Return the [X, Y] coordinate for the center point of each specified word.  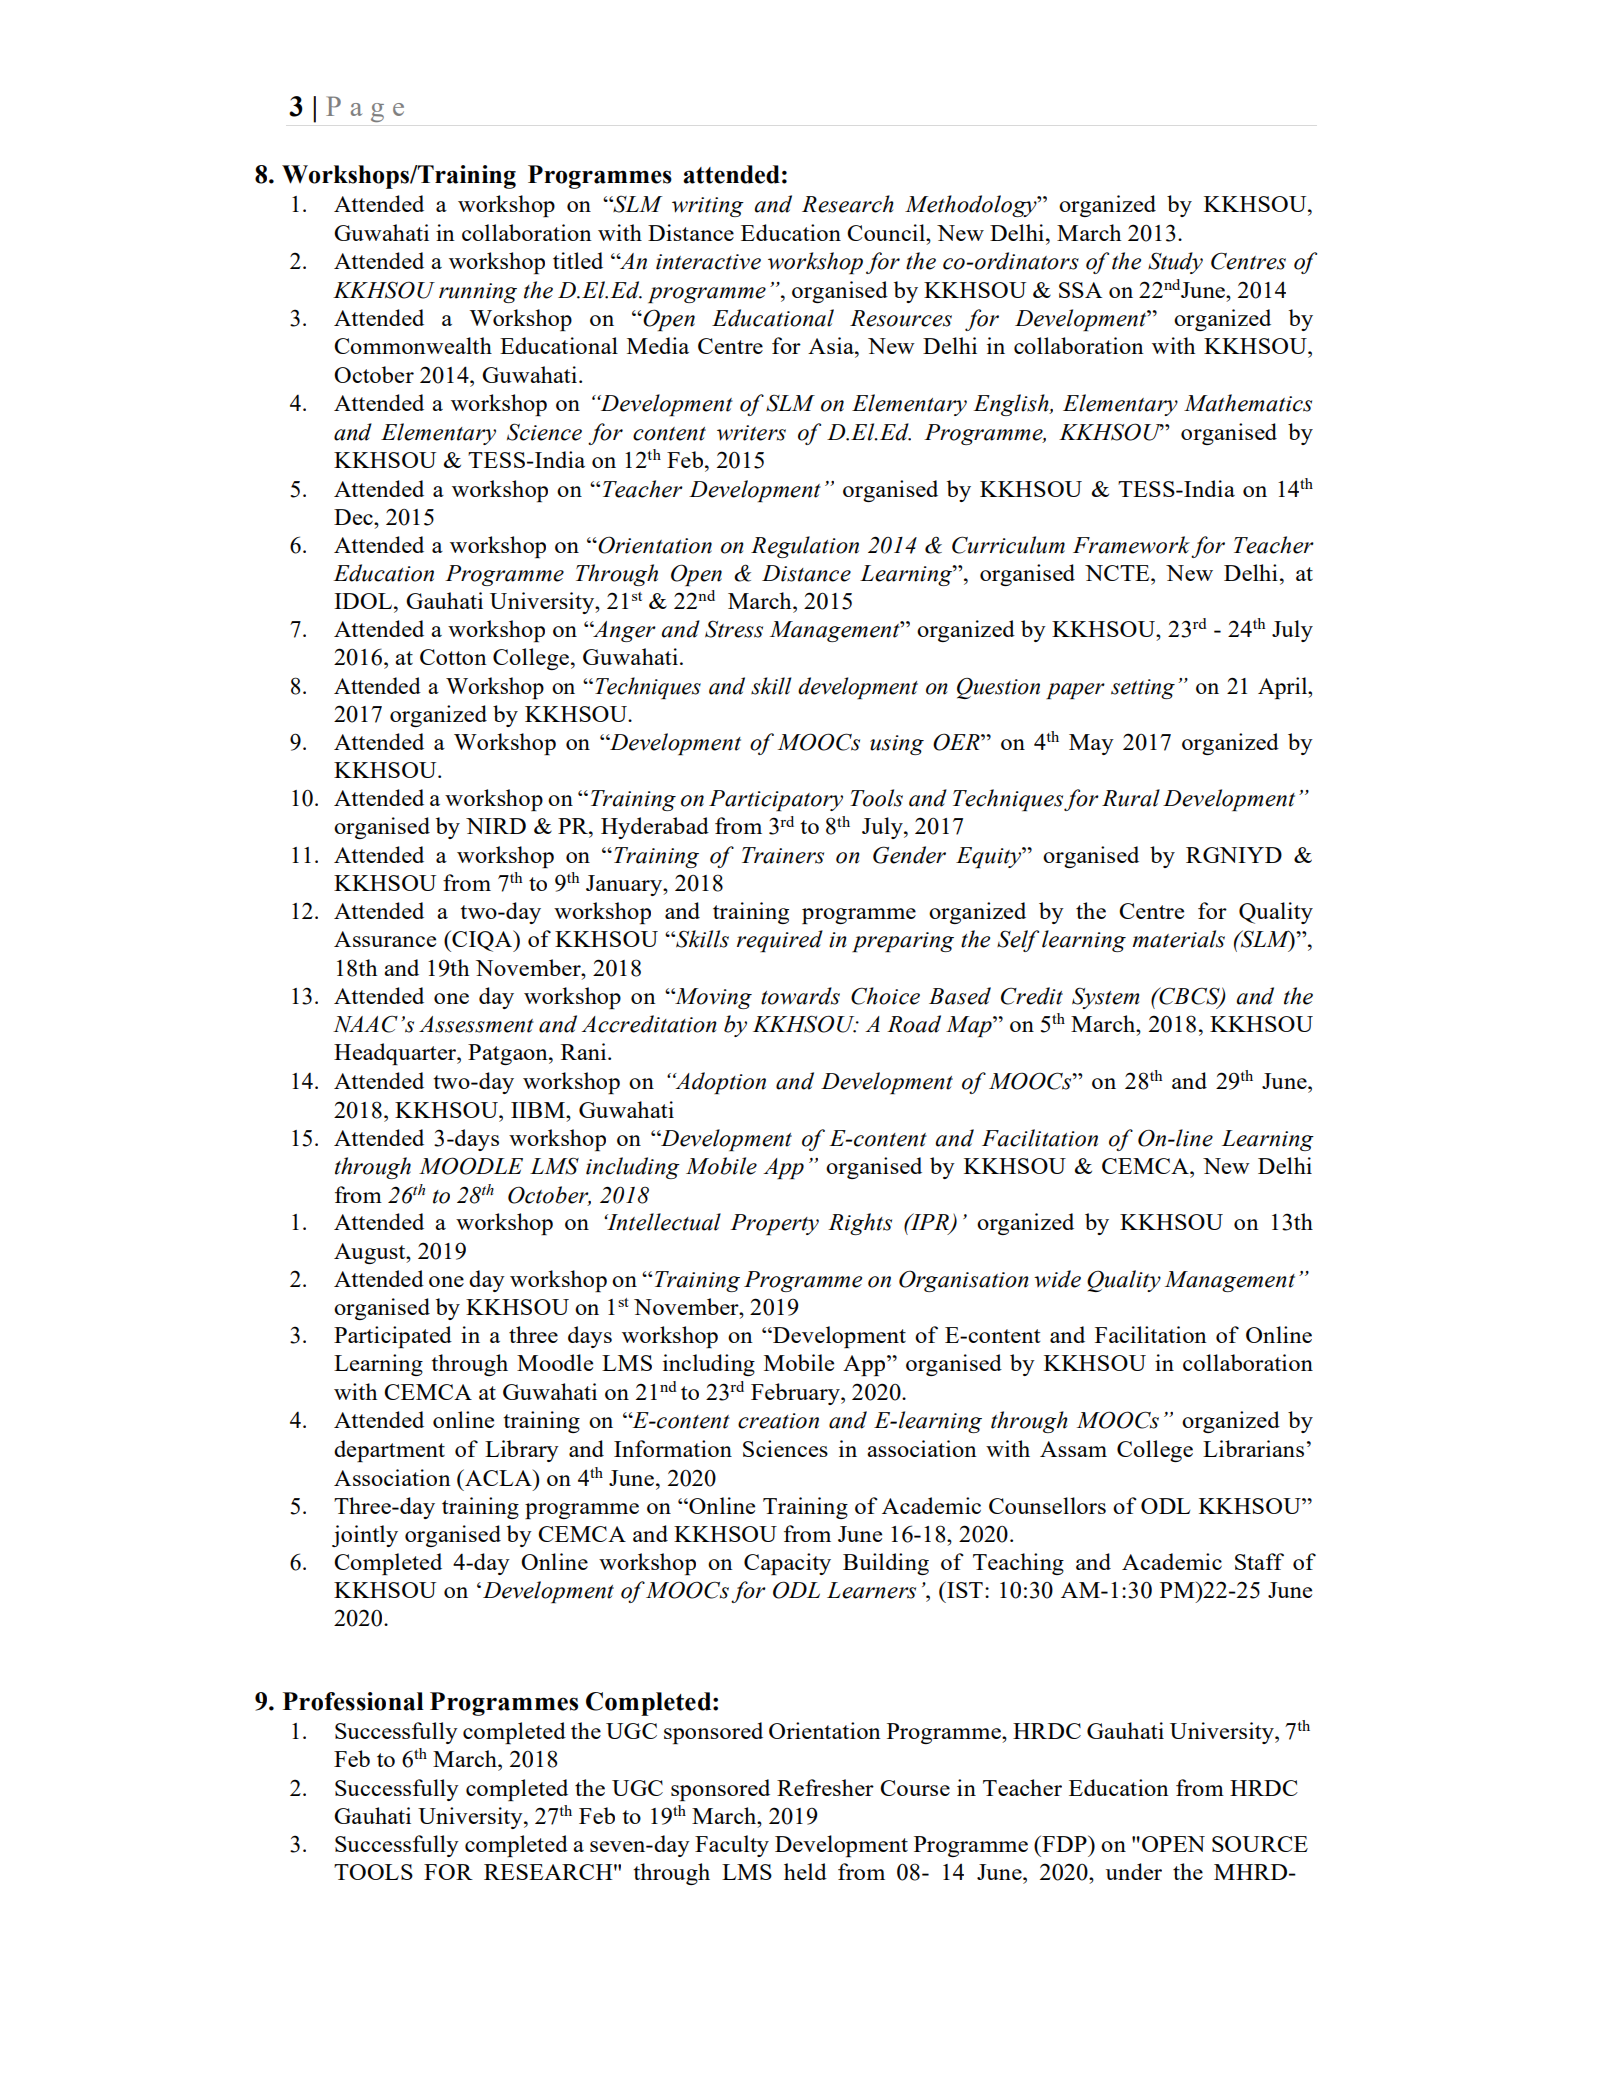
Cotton [453, 657]
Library [522, 1451]
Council [887, 232]
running [478, 293]
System [1105, 998]
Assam [1073, 1449]
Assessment [476, 1024]
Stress [734, 629]
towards [800, 996]
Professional [353, 1701]
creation [778, 1421]
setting [1143, 689]
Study [1175, 263]
